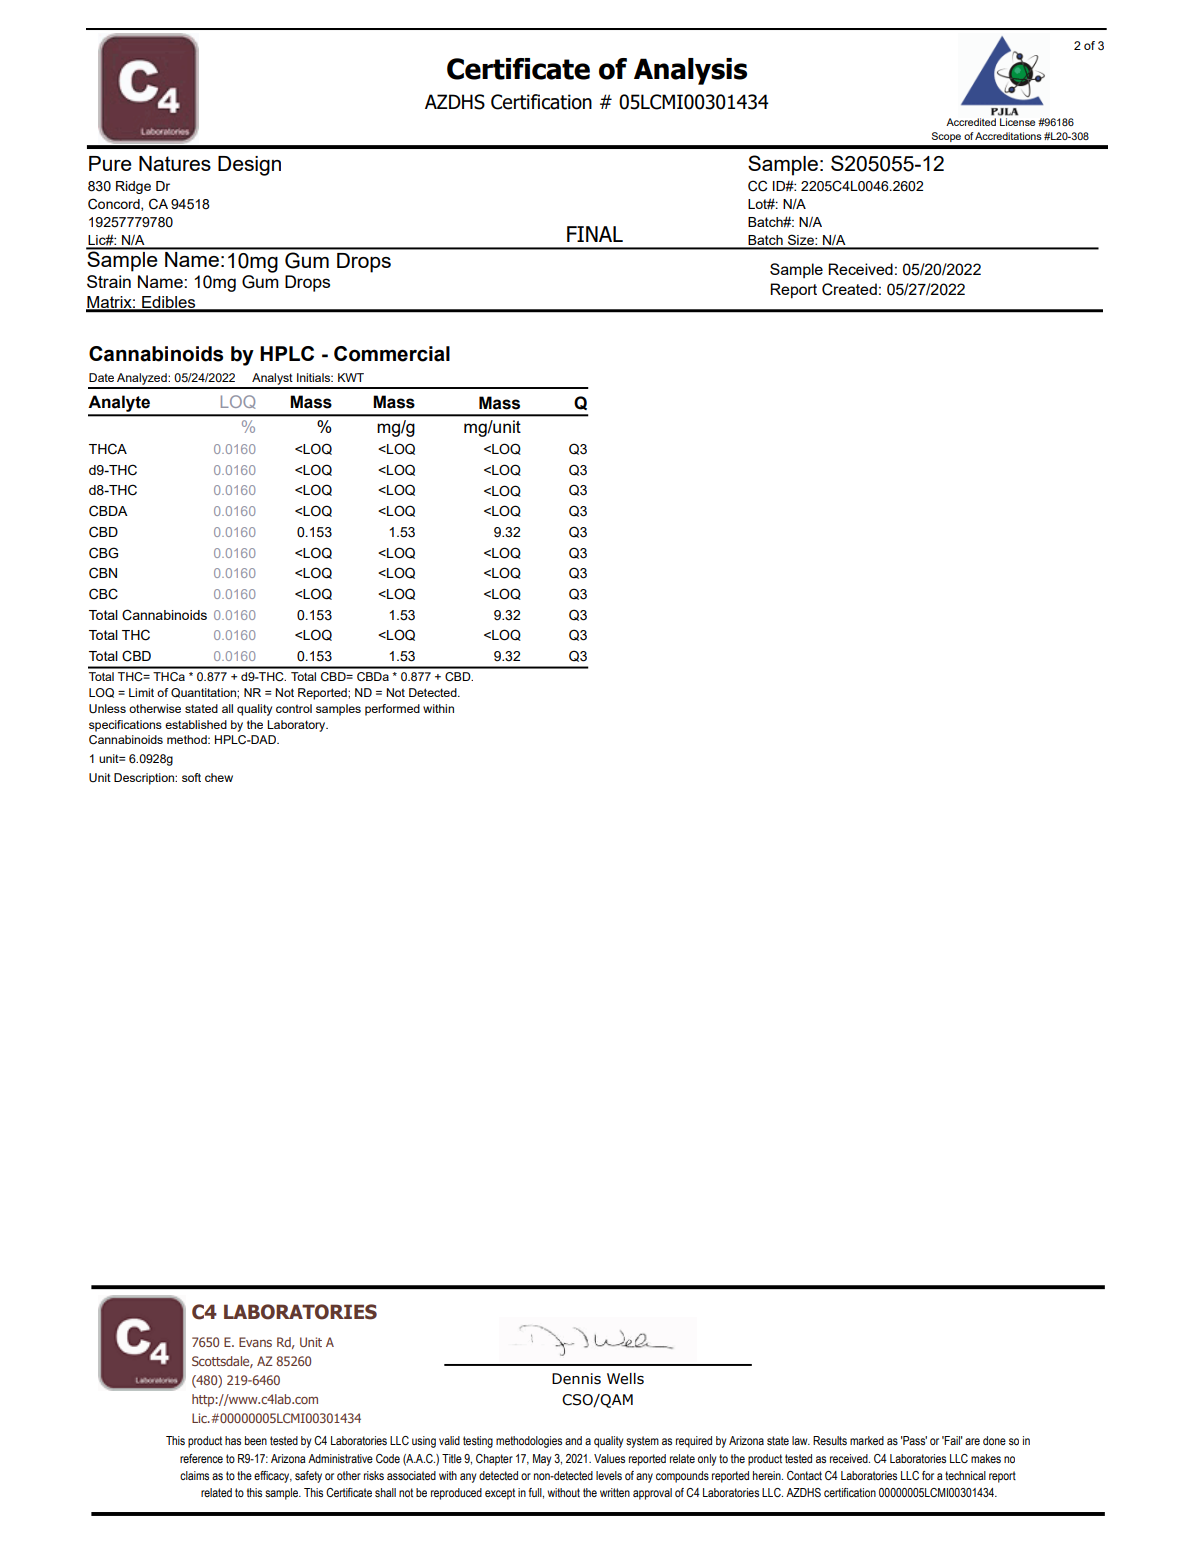  I want to click on reference, so click(201, 1458).
